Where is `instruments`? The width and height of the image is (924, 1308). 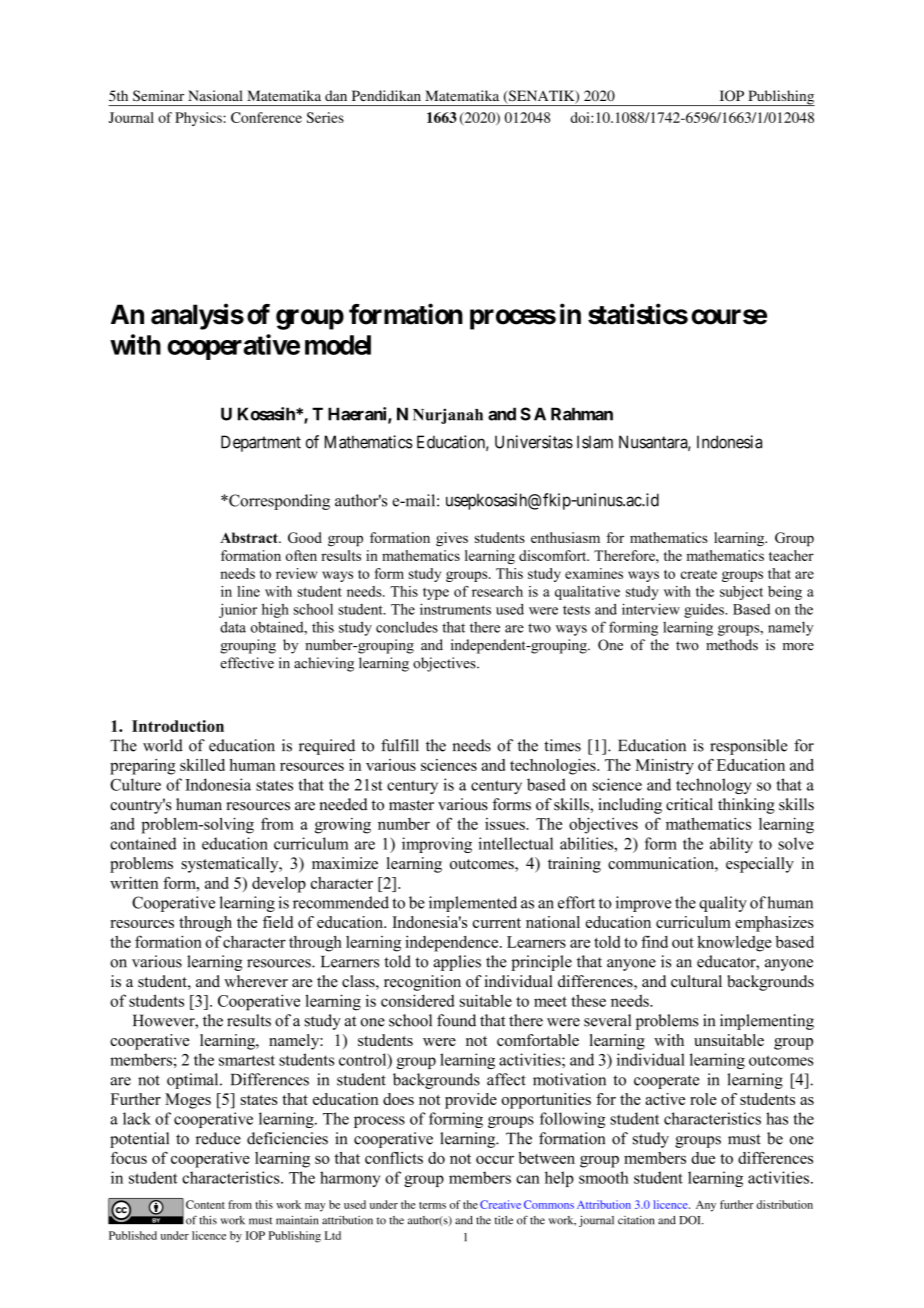 instruments is located at coordinates (455, 609).
